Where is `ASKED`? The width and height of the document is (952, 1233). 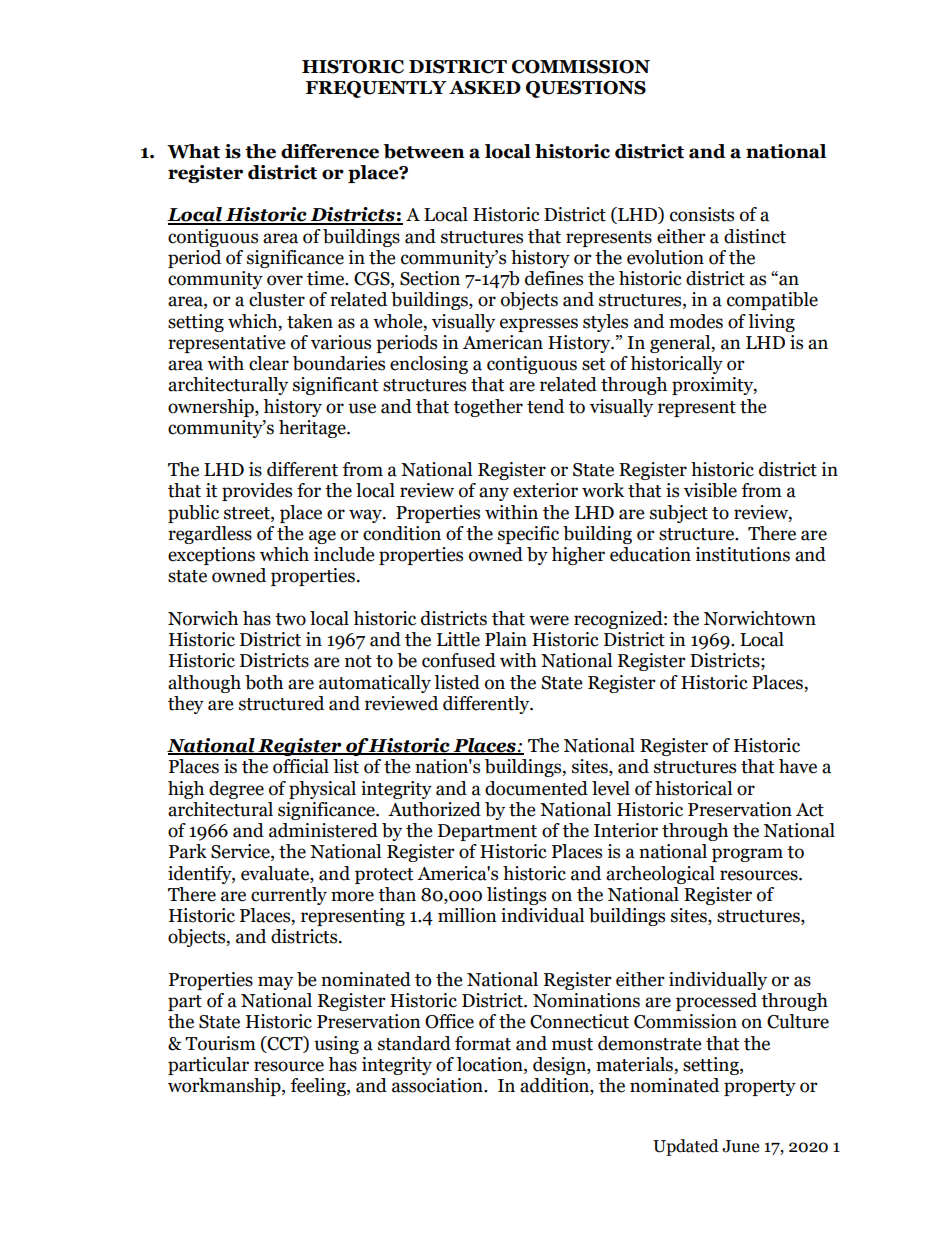
ASKED is located at coordinates (485, 88).
